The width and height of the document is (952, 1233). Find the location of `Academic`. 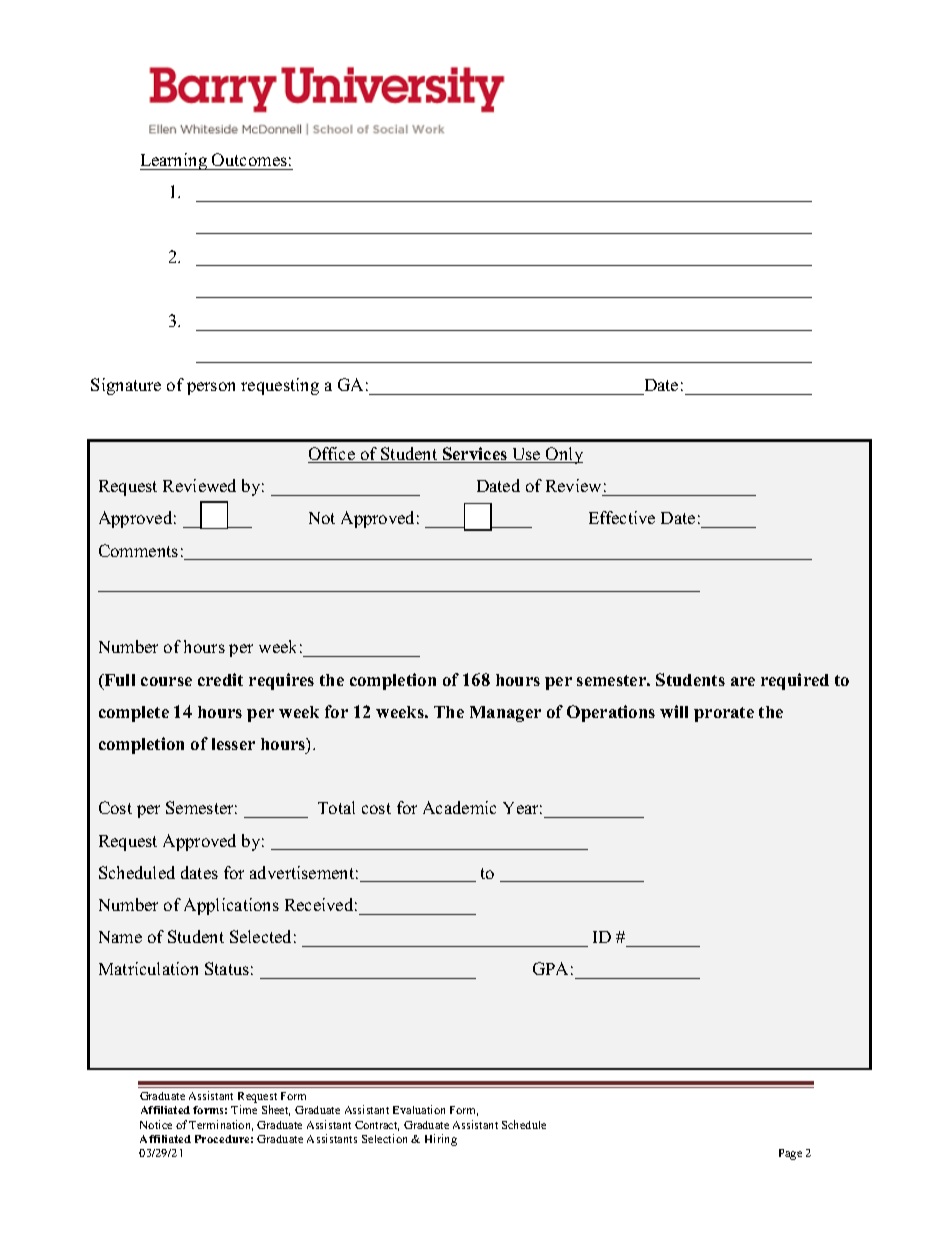

Academic is located at coordinates (459, 807).
